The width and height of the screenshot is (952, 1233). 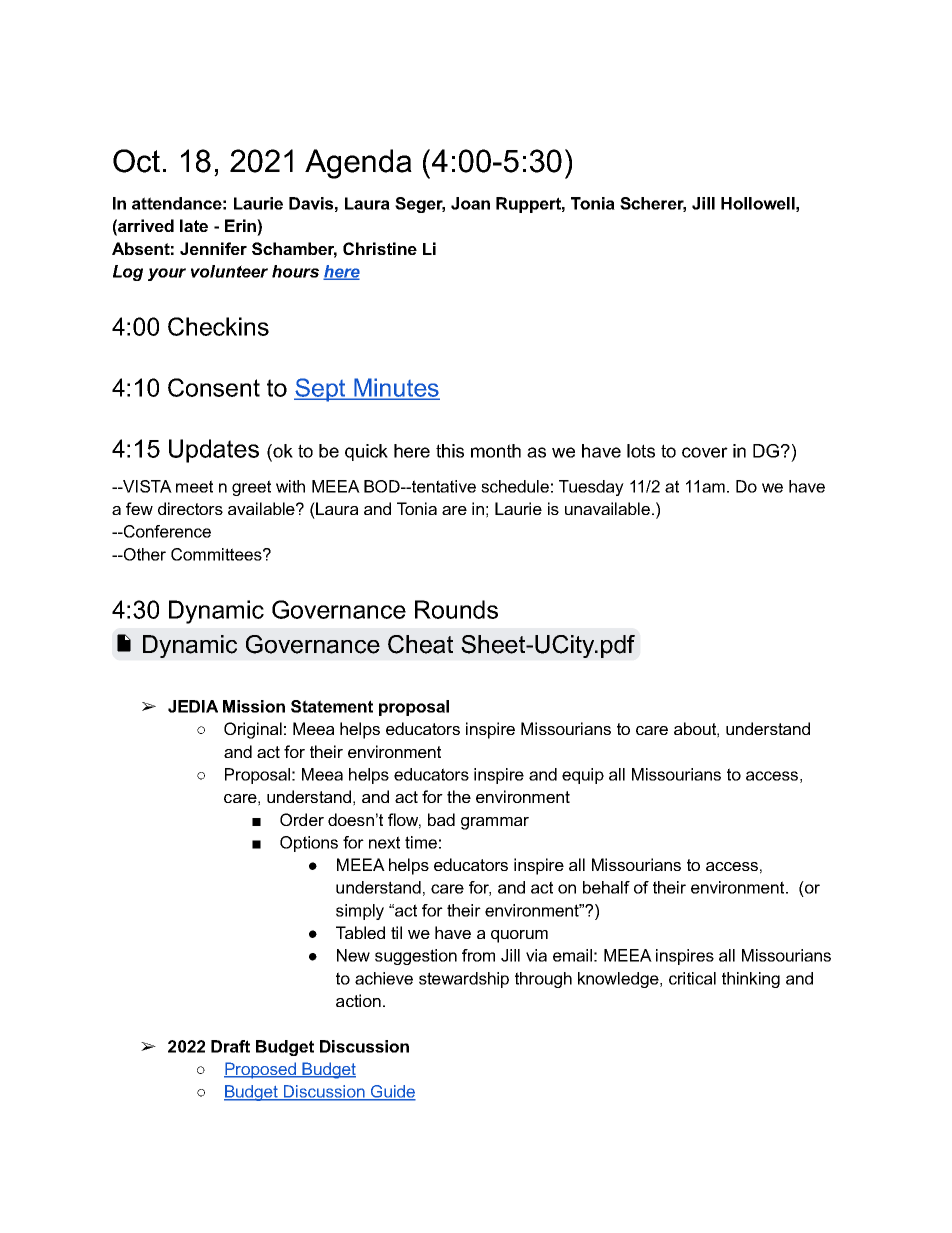 I want to click on Draft, so click(x=230, y=1046).
